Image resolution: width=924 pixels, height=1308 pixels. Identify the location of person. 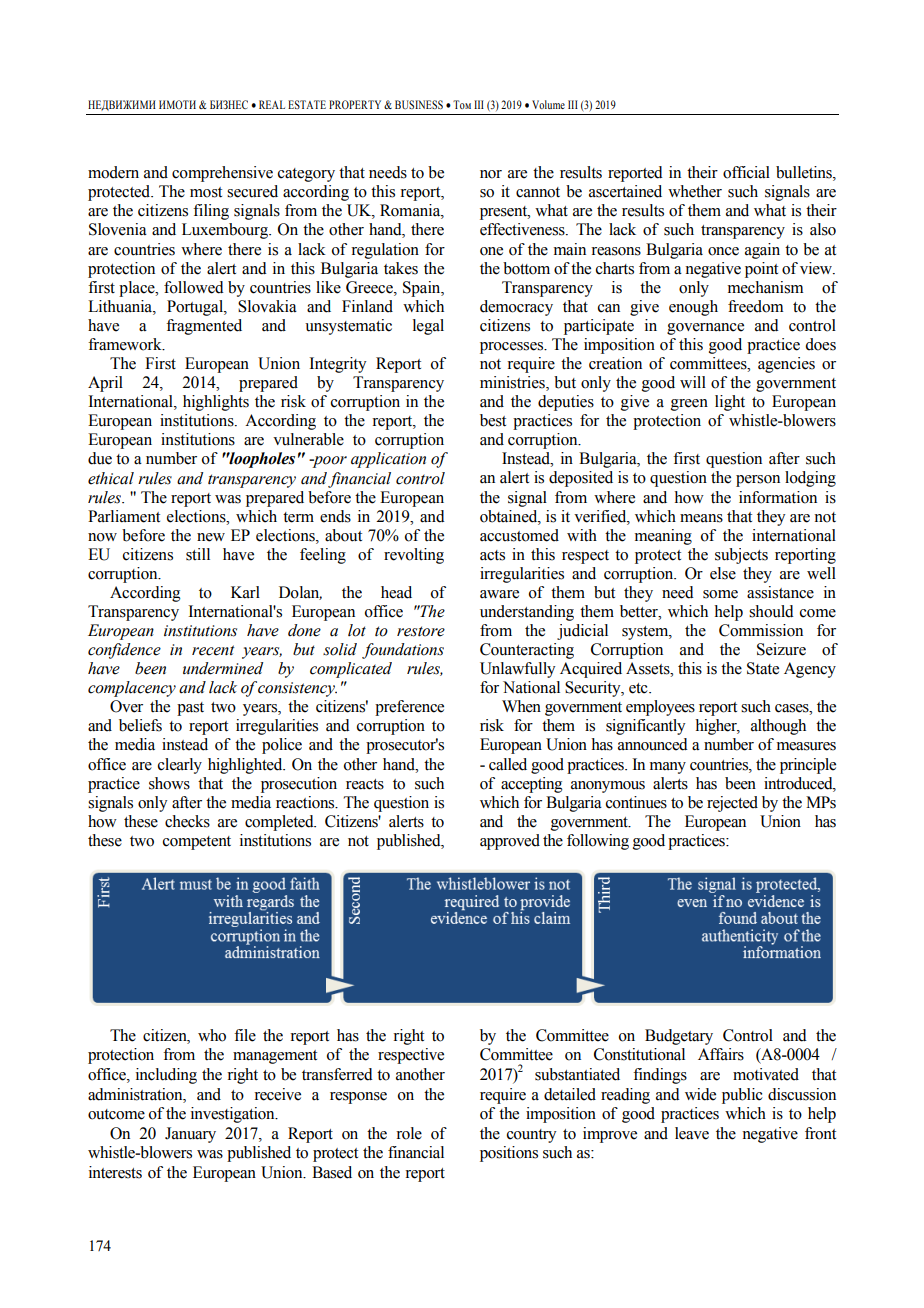
(758, 481).
